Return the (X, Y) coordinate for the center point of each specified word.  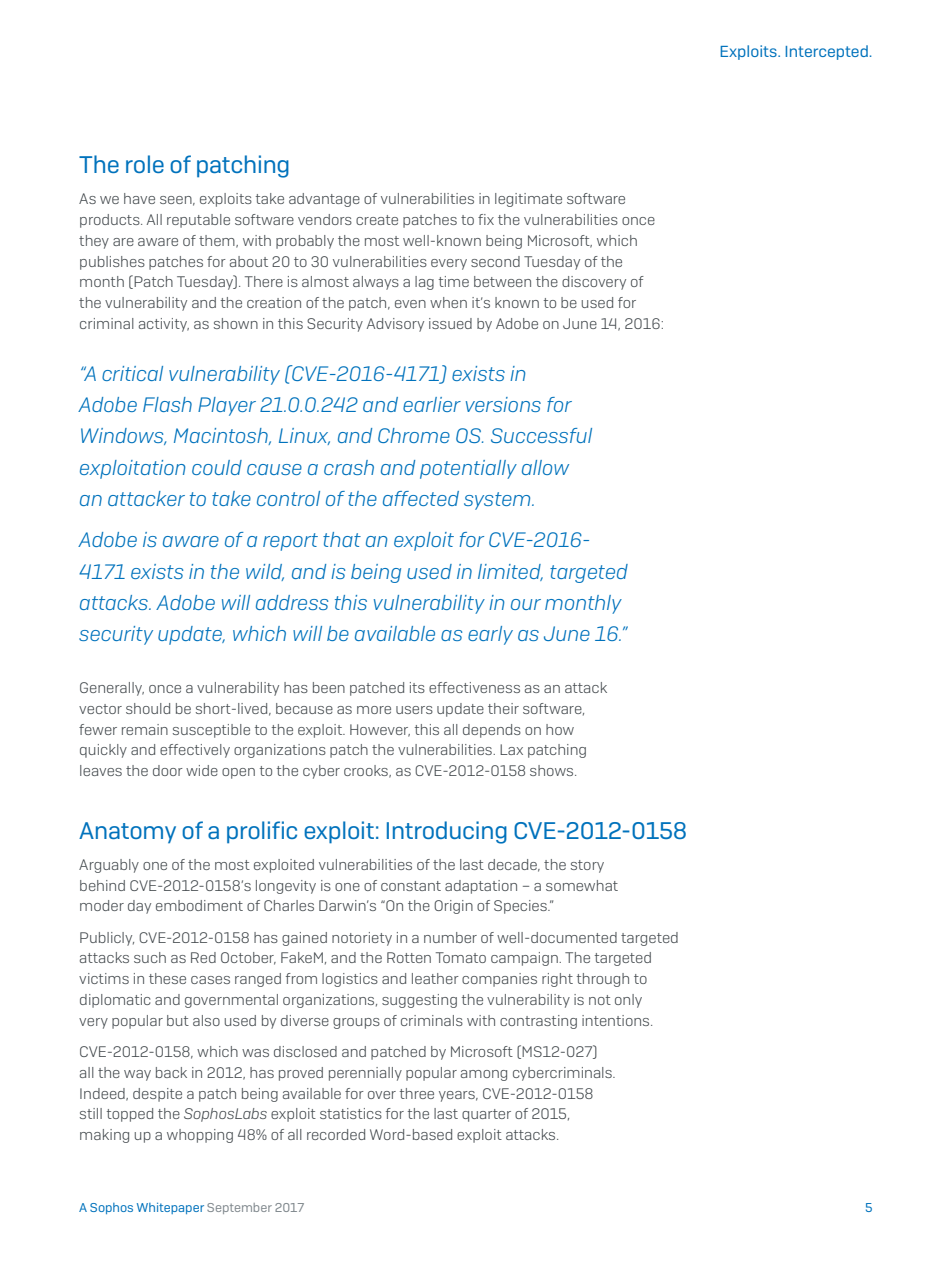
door (168, 770)
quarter (486, 1115)
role (145, 164)
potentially (468, 469)
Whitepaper (170, 1208)
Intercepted (827, 52)
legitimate (528, 200)
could (217, 467)
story (587, 866)
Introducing (447, 832)
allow (545, 467)
